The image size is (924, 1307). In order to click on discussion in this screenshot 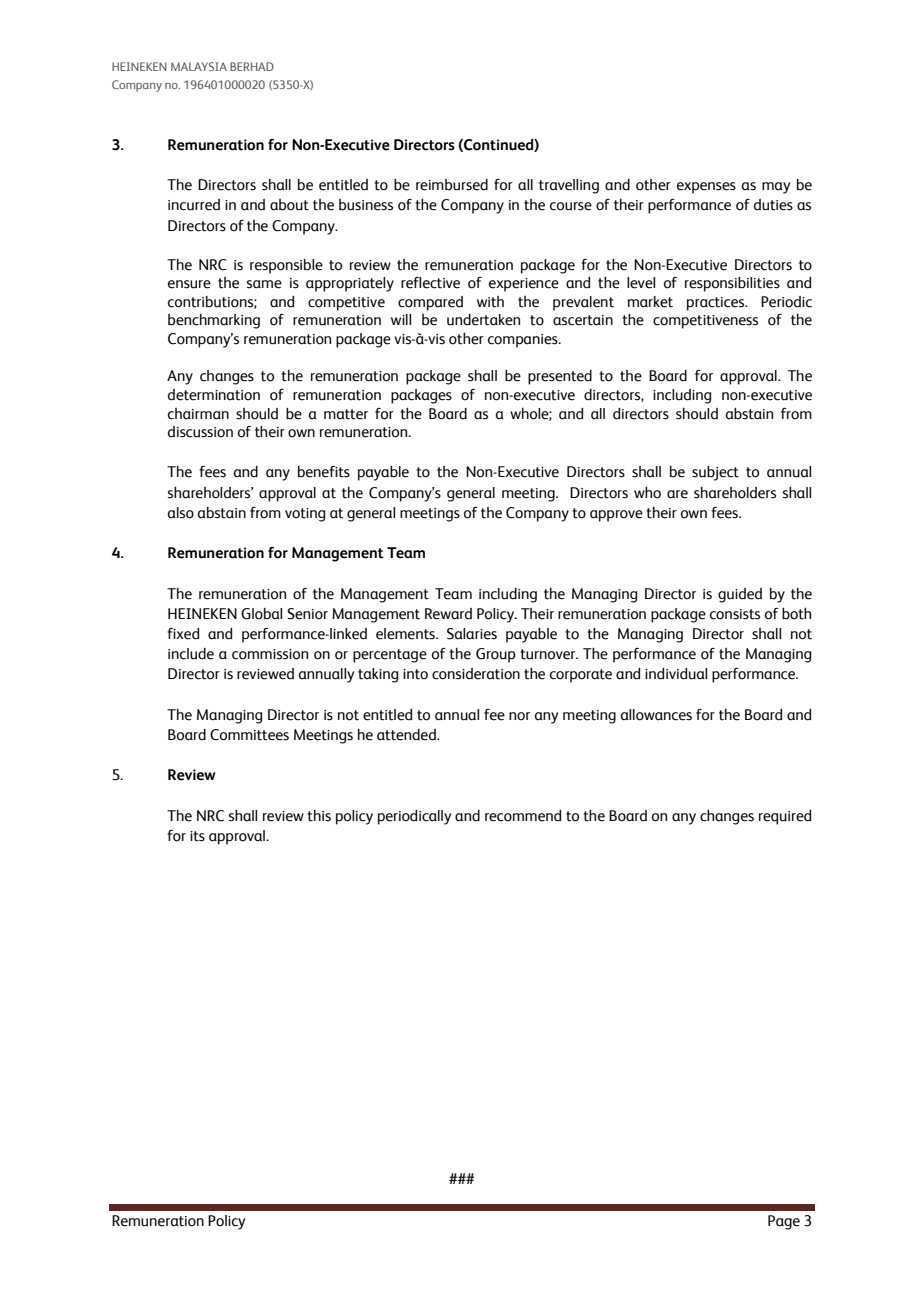, I will do `click(200, 432)`.
